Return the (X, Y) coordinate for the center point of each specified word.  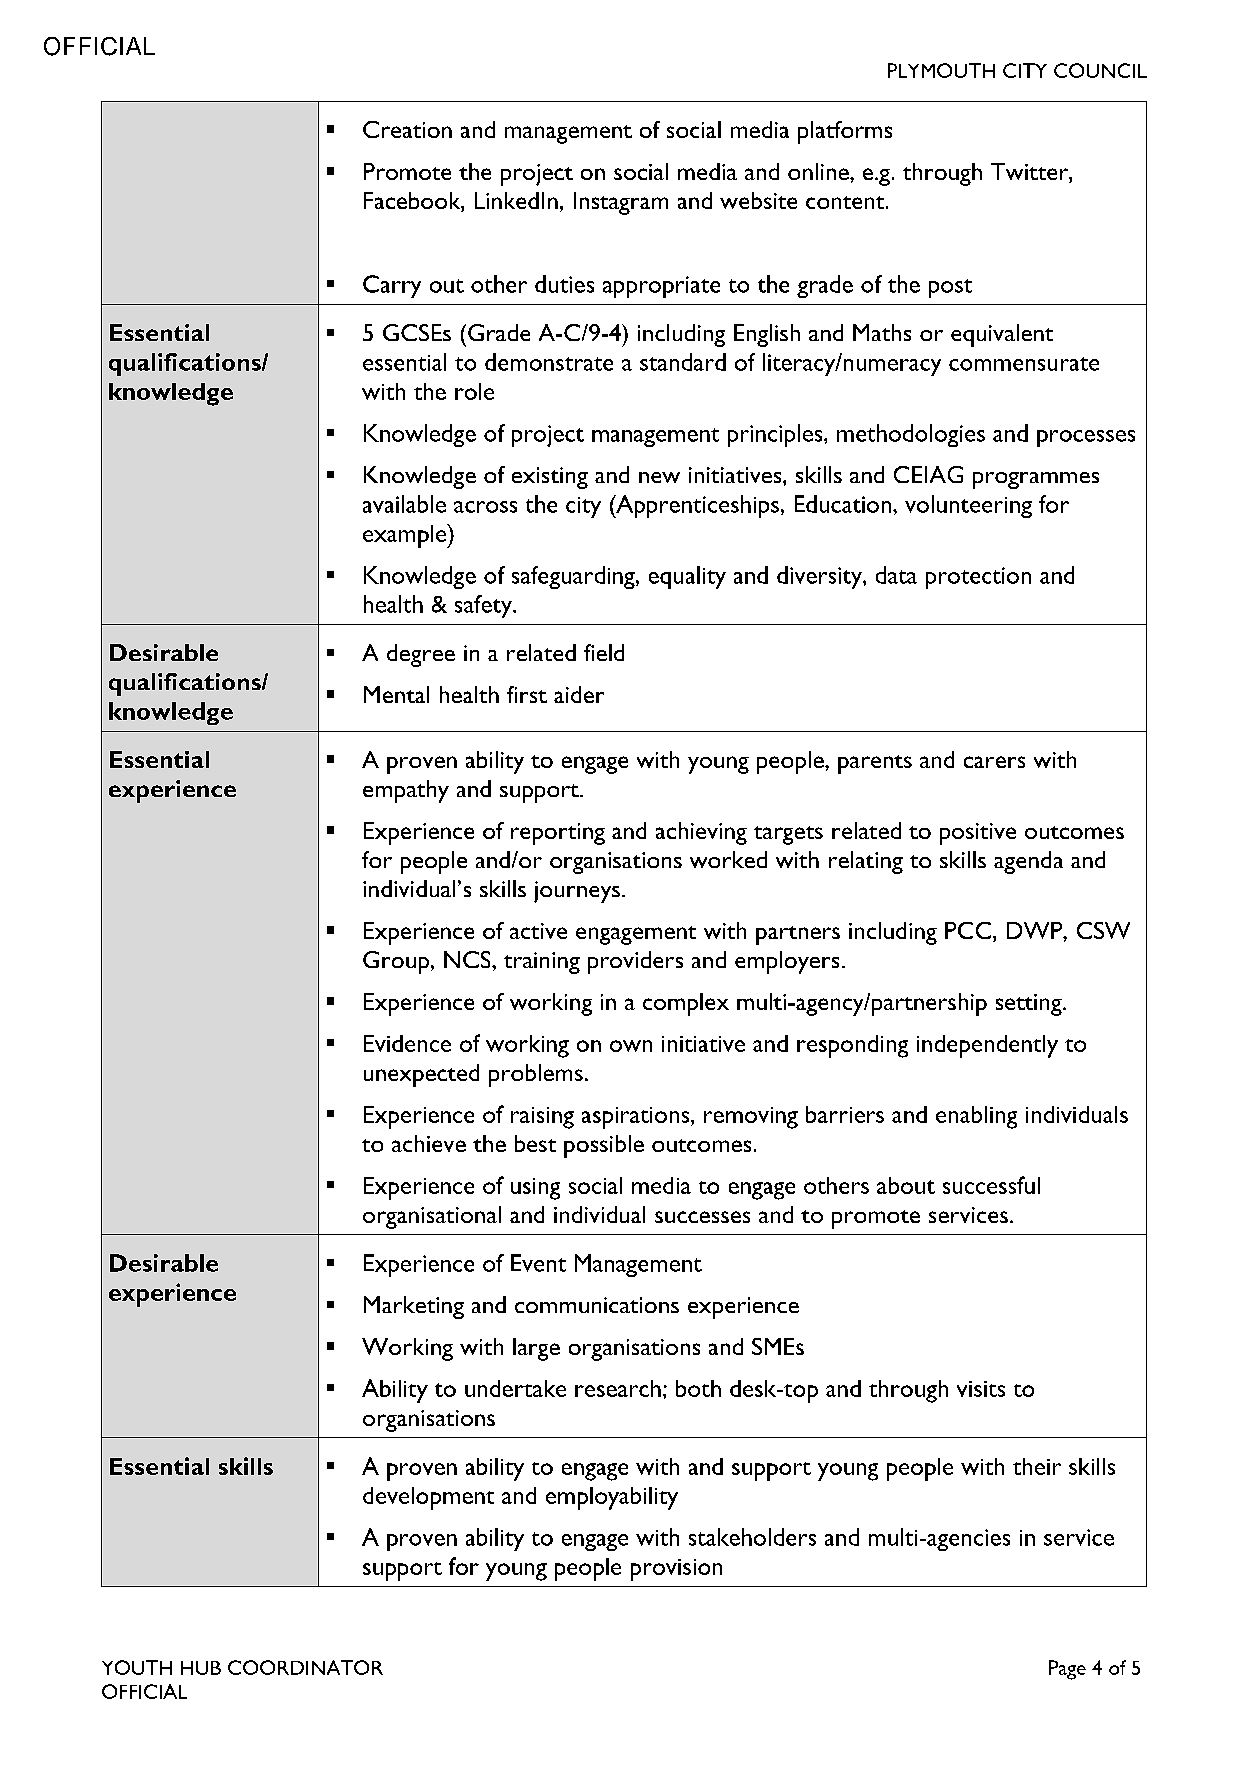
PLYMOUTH (941, 70)
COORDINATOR (305, 1667)
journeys (577, 892)
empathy (406, 791)
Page (1067, 1670)
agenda (1028, 862)
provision (676, 1570)
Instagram (621, 203)
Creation (407, 129)
